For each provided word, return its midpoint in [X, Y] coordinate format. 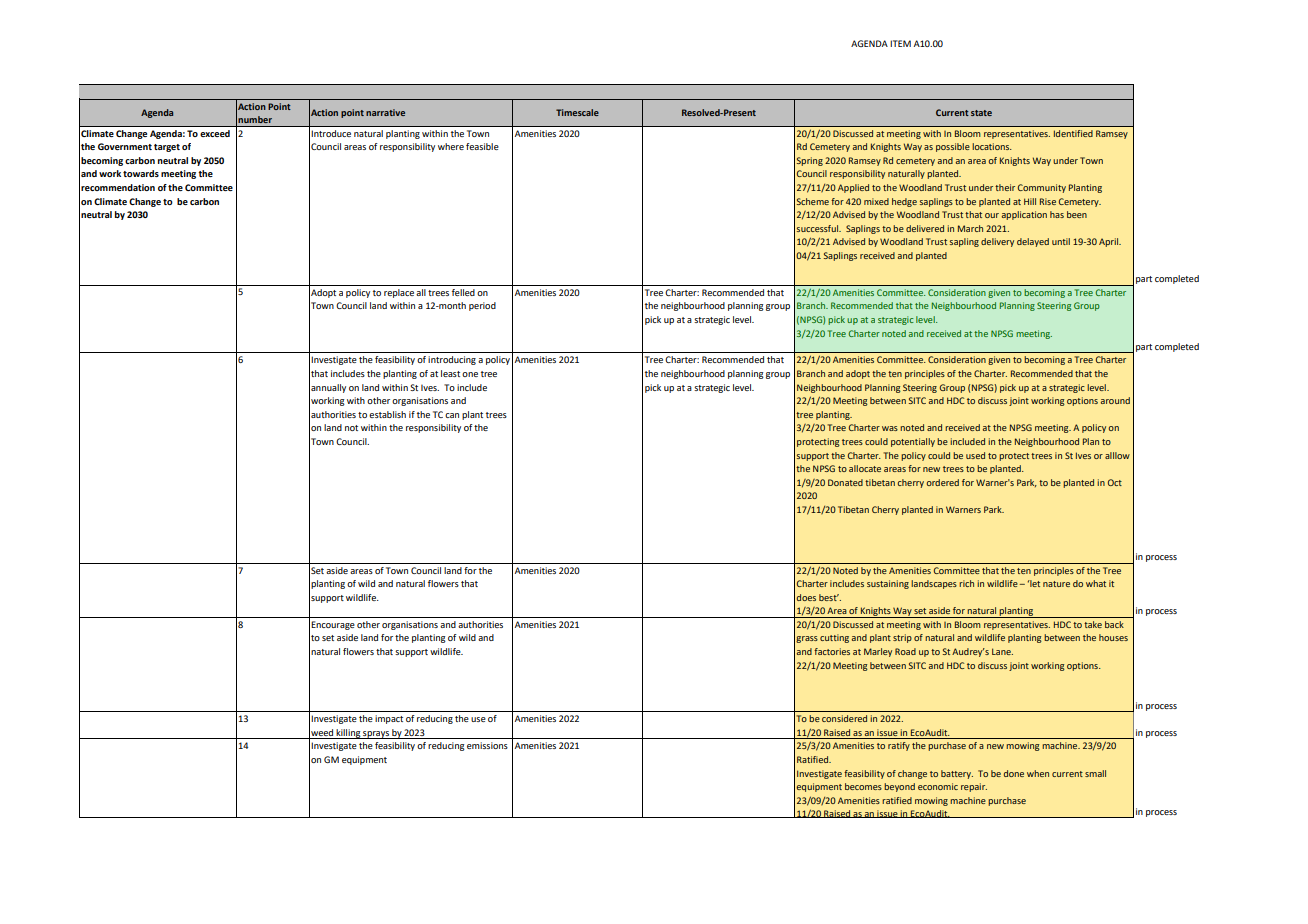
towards [141, 173]
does [806, 597]
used [975, 455]
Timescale [577, 112]
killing [348, 734]
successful [819, 228]
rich [966, 583]
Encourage [333, 625]
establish [387, 414]
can [452, 415]
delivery [997, 242]
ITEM [900, 43]
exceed [215, 133]
